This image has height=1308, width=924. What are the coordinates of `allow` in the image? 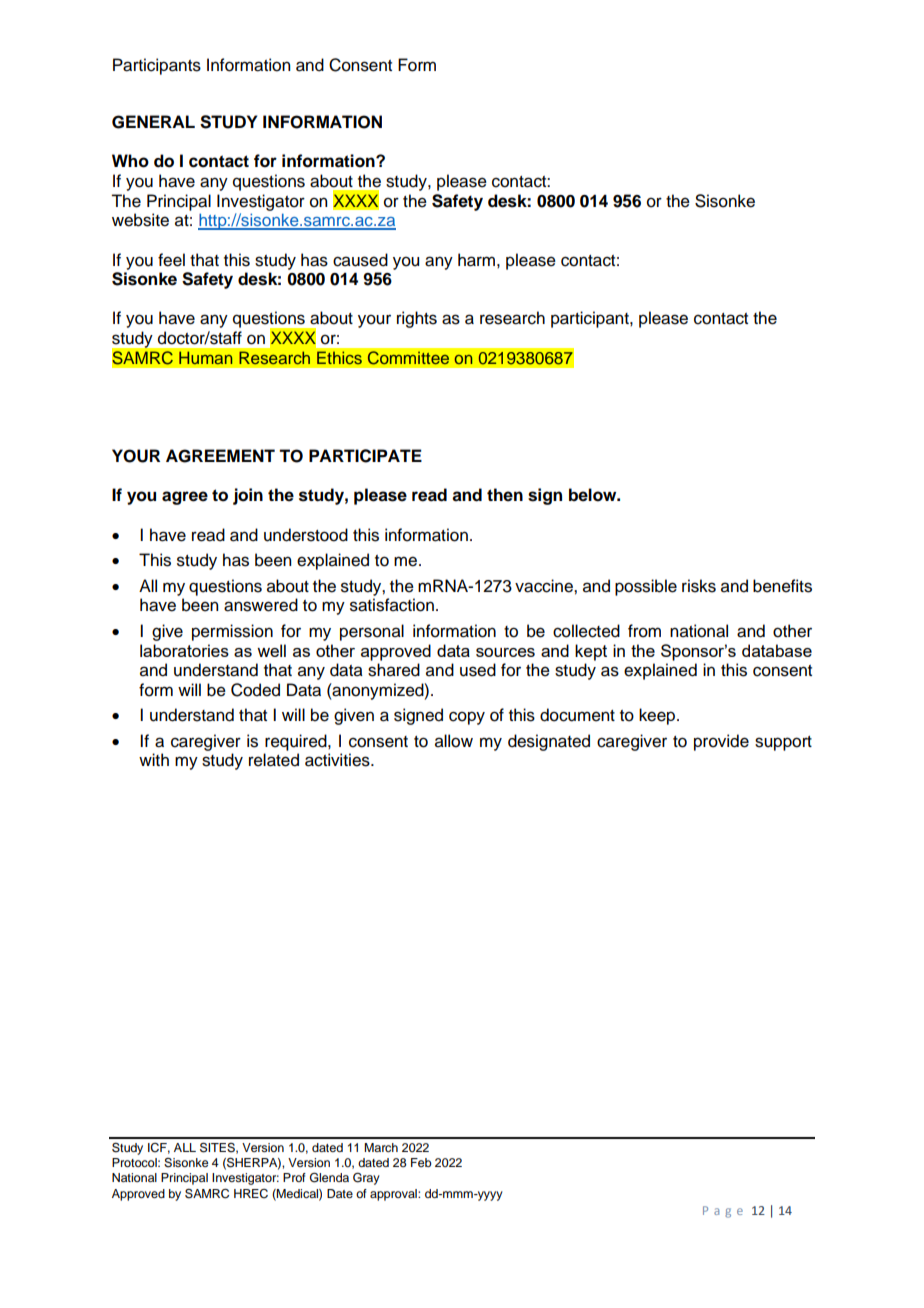 It's located at (454, 741).
